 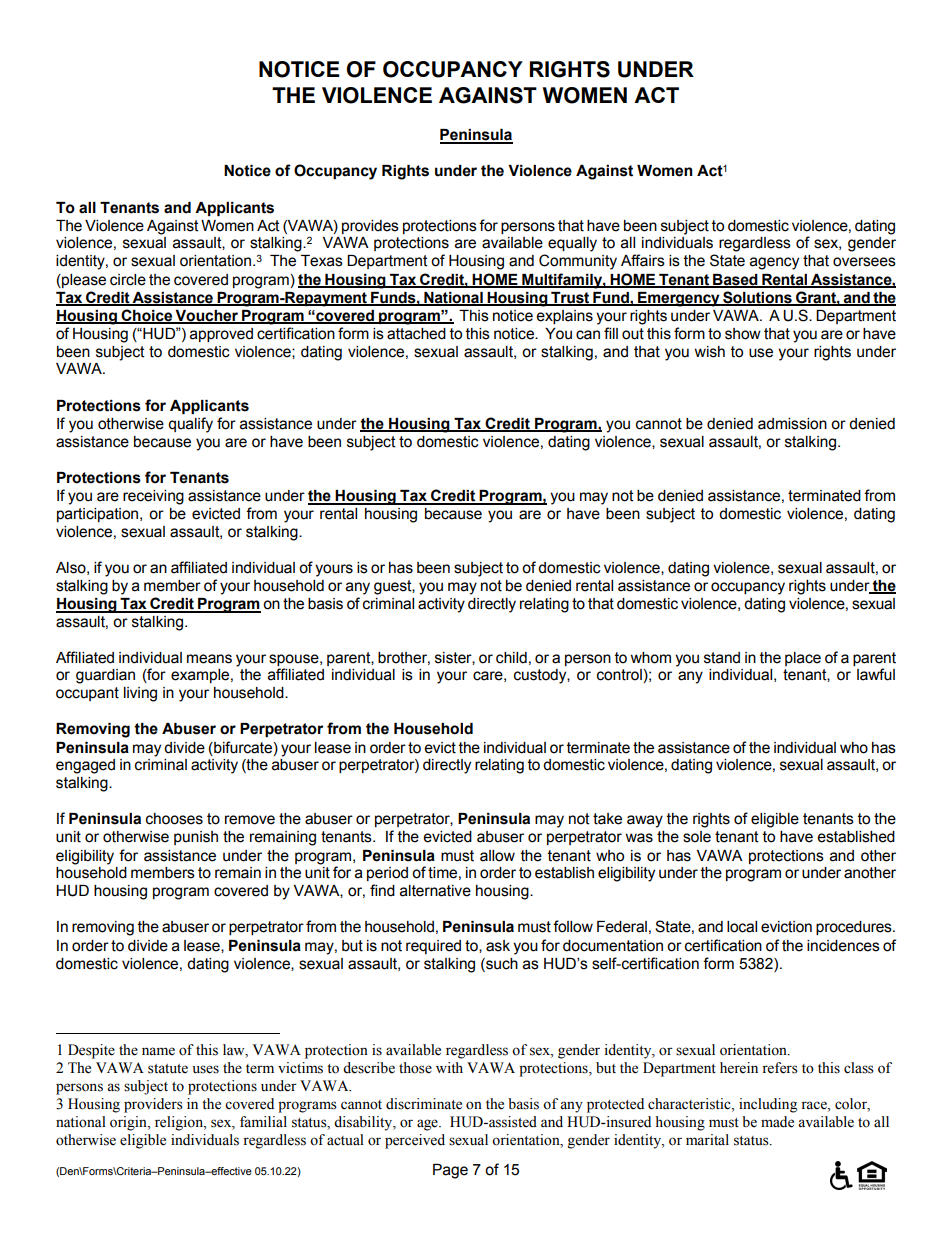 I want to click on made, so click(x=777, y=1122).
